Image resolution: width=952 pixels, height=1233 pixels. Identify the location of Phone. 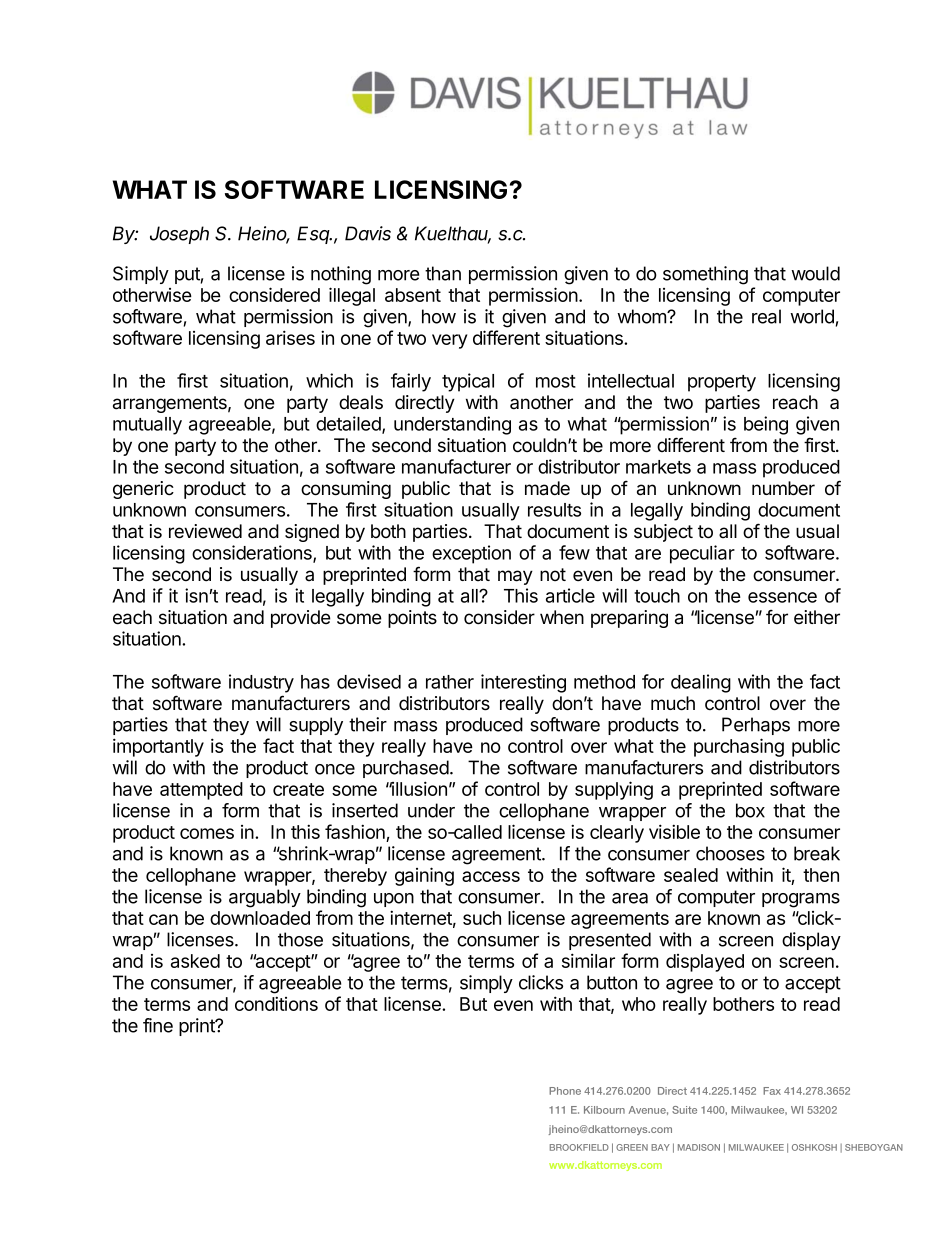
(565, 1091).
